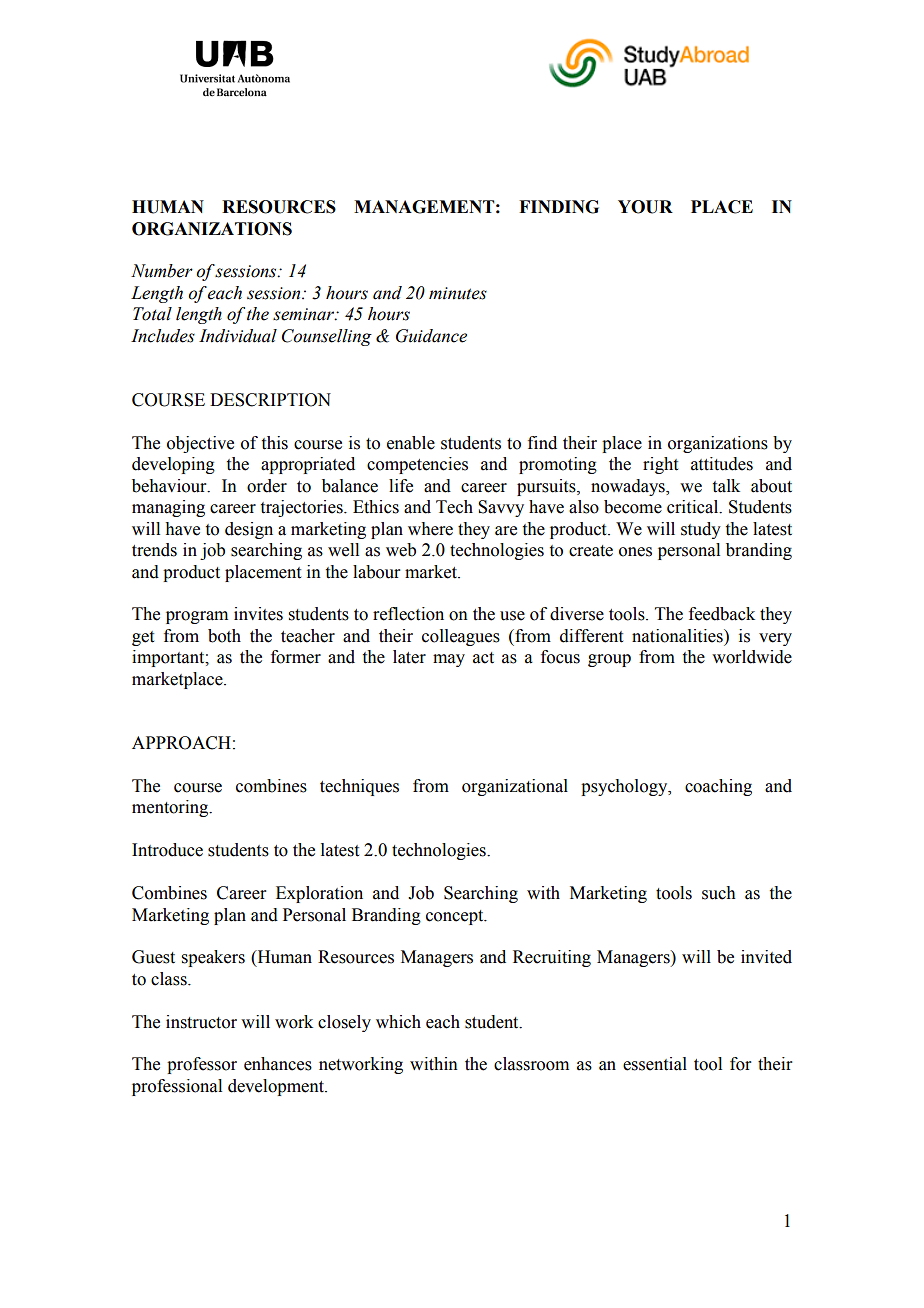 This page has height=1308, width=924. Describe the element at coordinates (515, 787) in the page. I see `organizational` at that location.
